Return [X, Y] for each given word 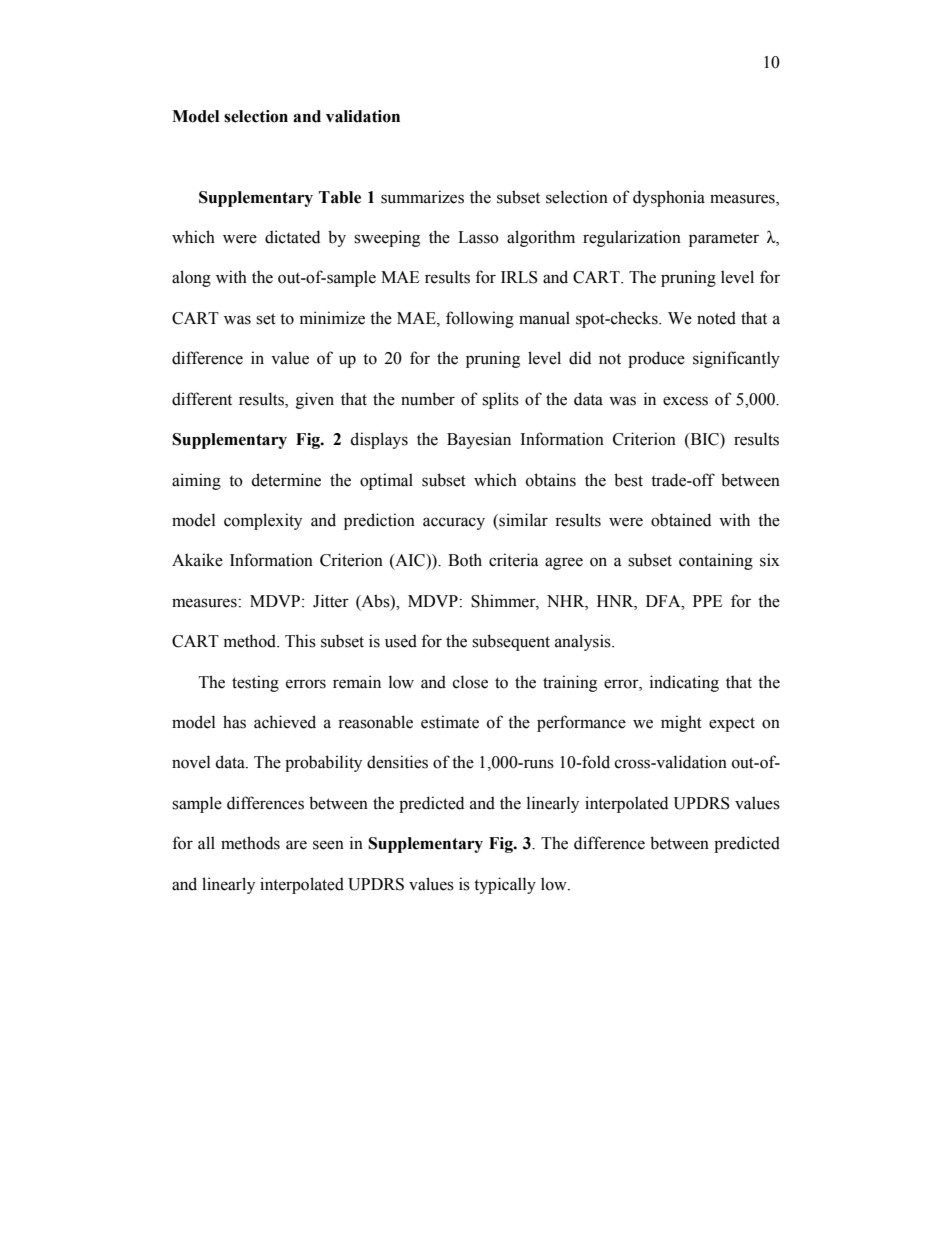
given [315, 400]
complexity [263, 521]
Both [465, 560]
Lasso [478, 237]
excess [685, 401]
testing [255, 683]
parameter [724, 240]
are [296, 845]
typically [505, 885]
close [470, 682]
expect [732, 724]
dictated [292, 237]
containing [716, 561]
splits [500, 400]
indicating [684, 683]
